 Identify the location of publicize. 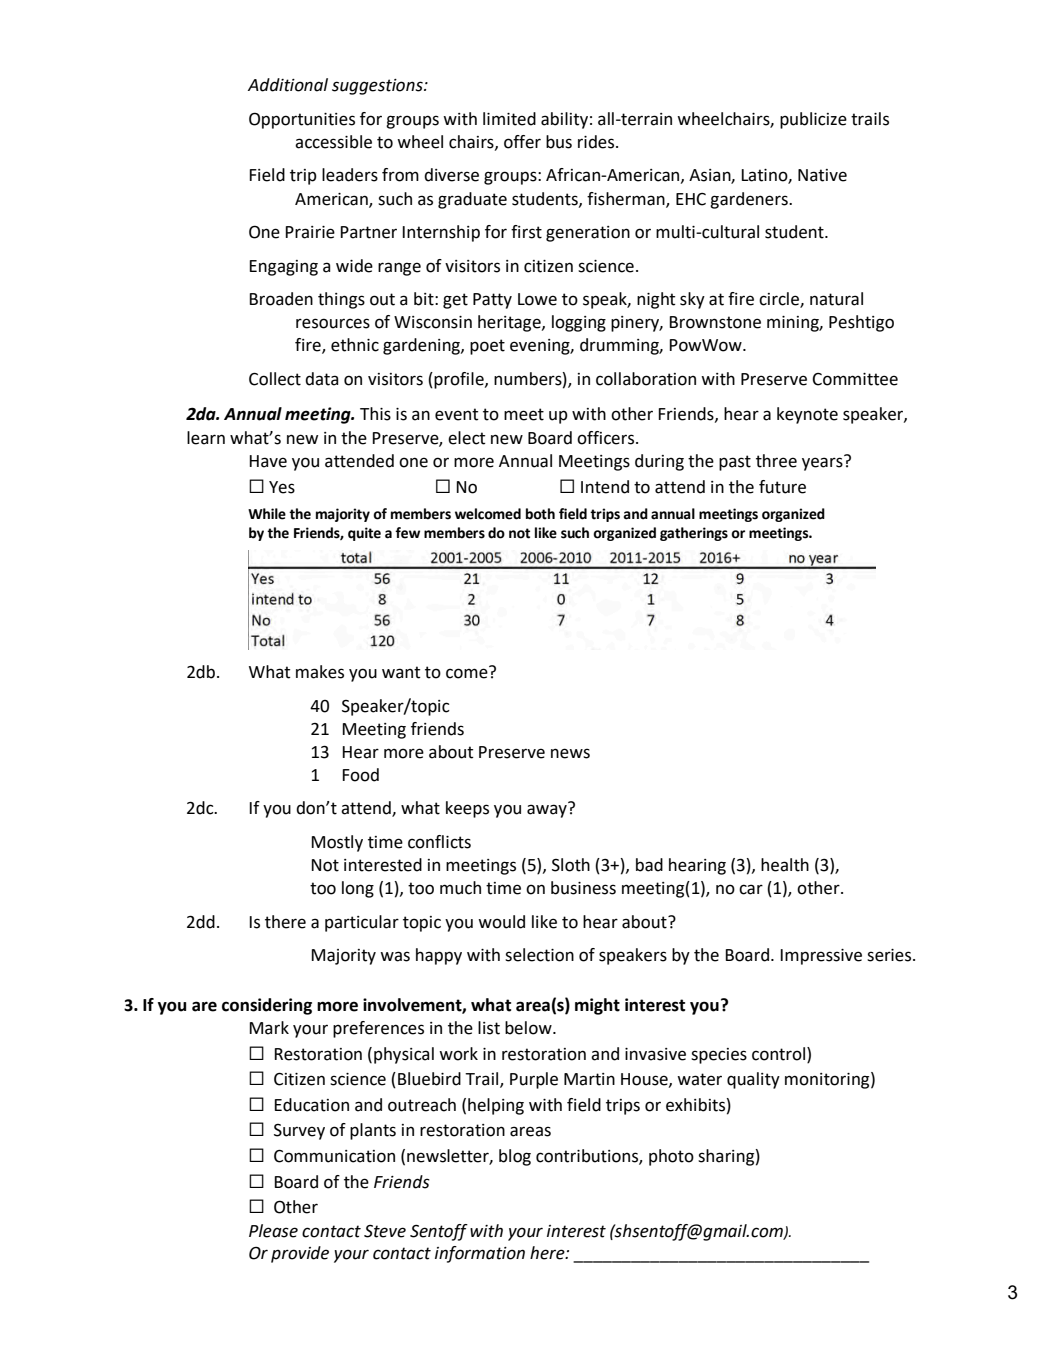
(813, 120).
